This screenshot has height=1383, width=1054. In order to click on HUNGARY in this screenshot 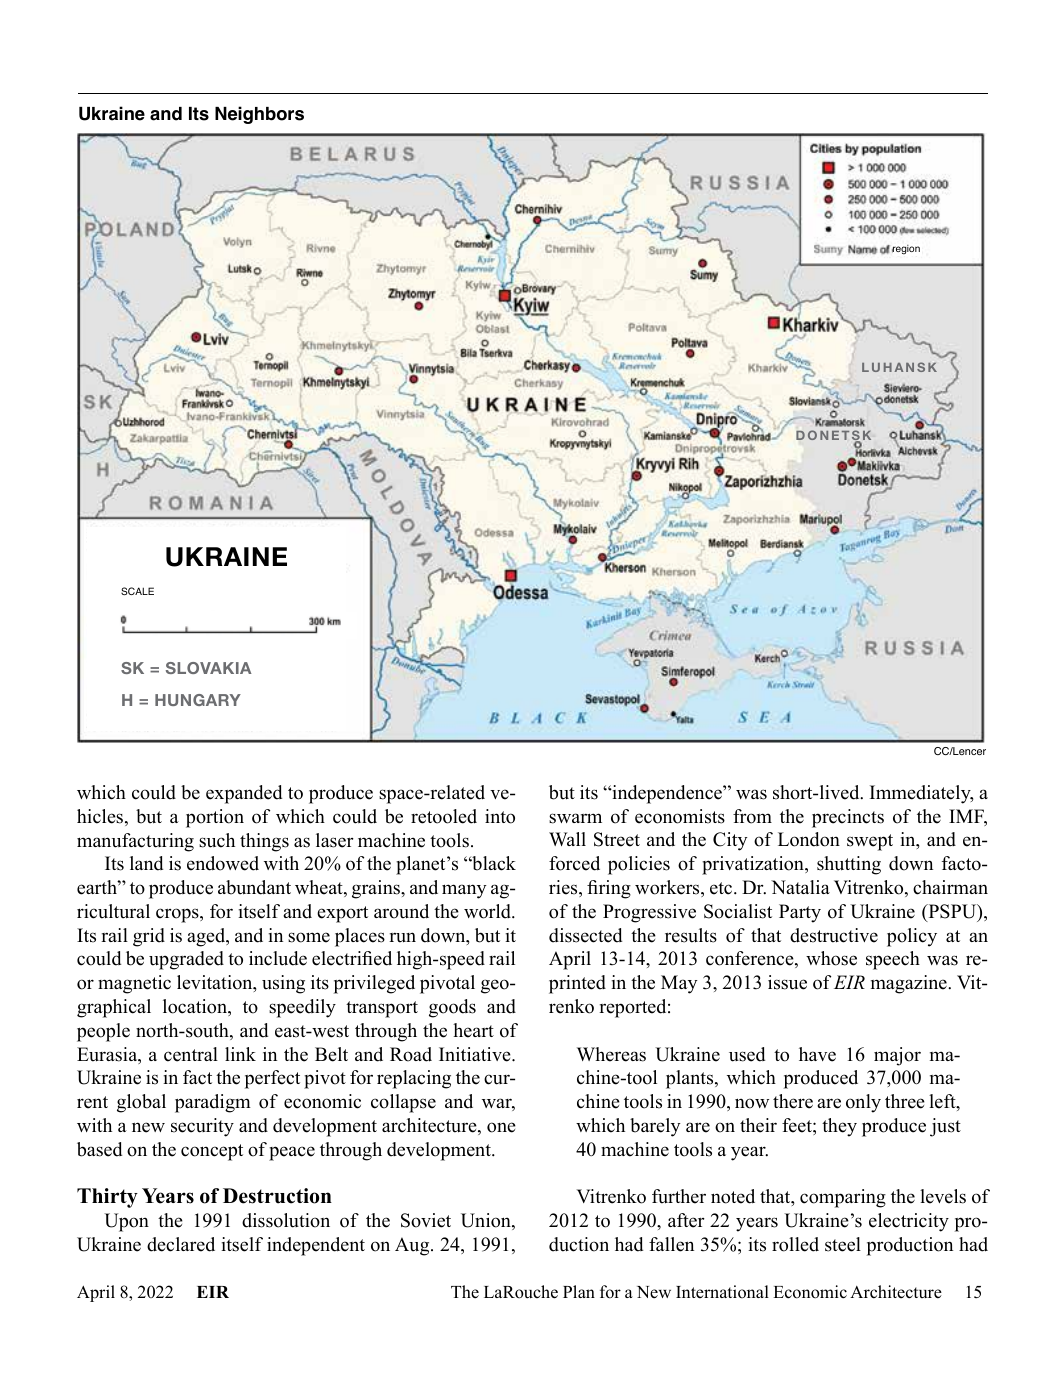, I will do `click(198, 700)`.
